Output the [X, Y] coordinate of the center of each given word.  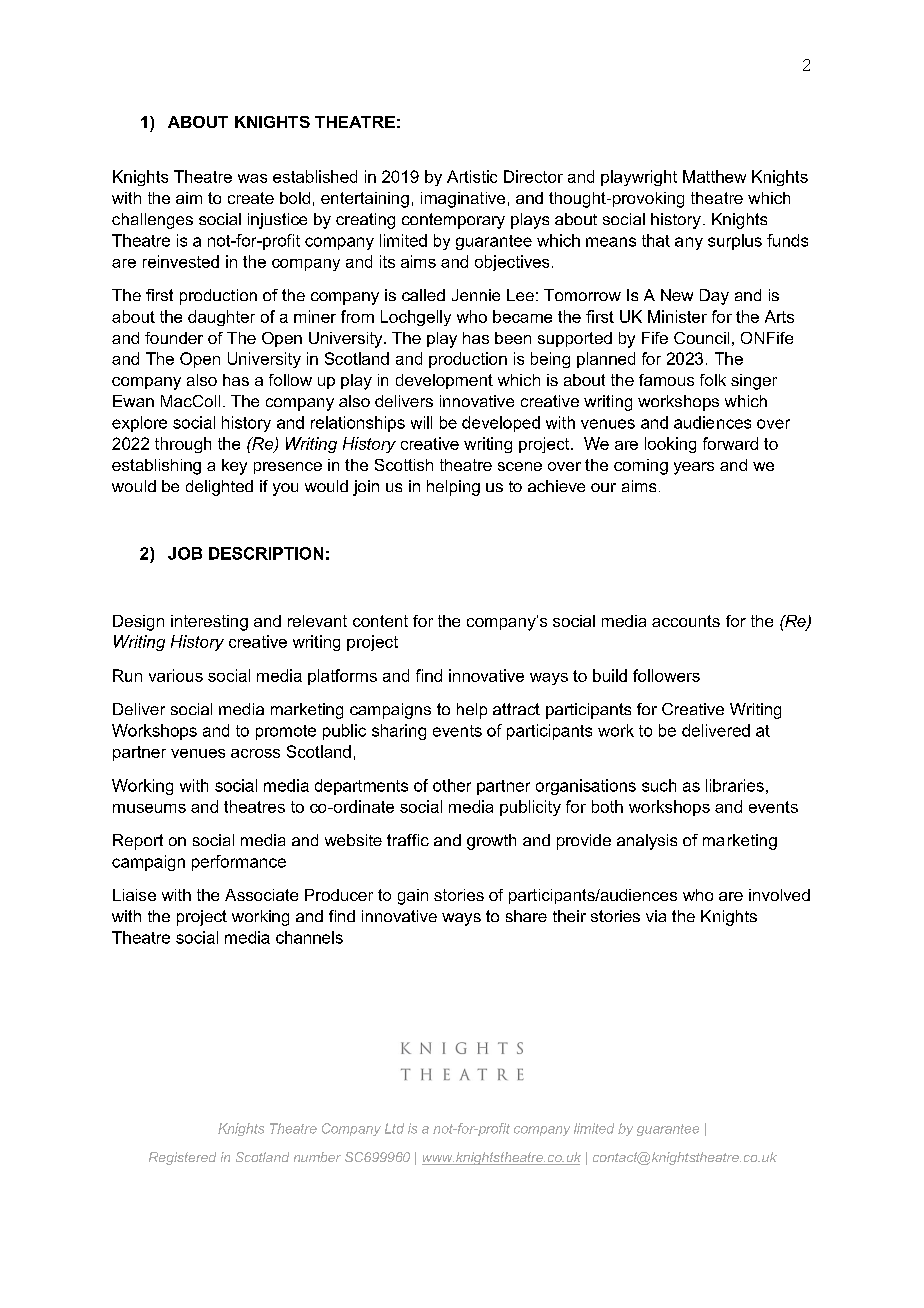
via [656, 916]
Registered [182, 1158]
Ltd [394, 1128]
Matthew [714, 176]
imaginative [463, 200]
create [251, 198]
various [176, 675]
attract [516, 709]
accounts [686, 621]
